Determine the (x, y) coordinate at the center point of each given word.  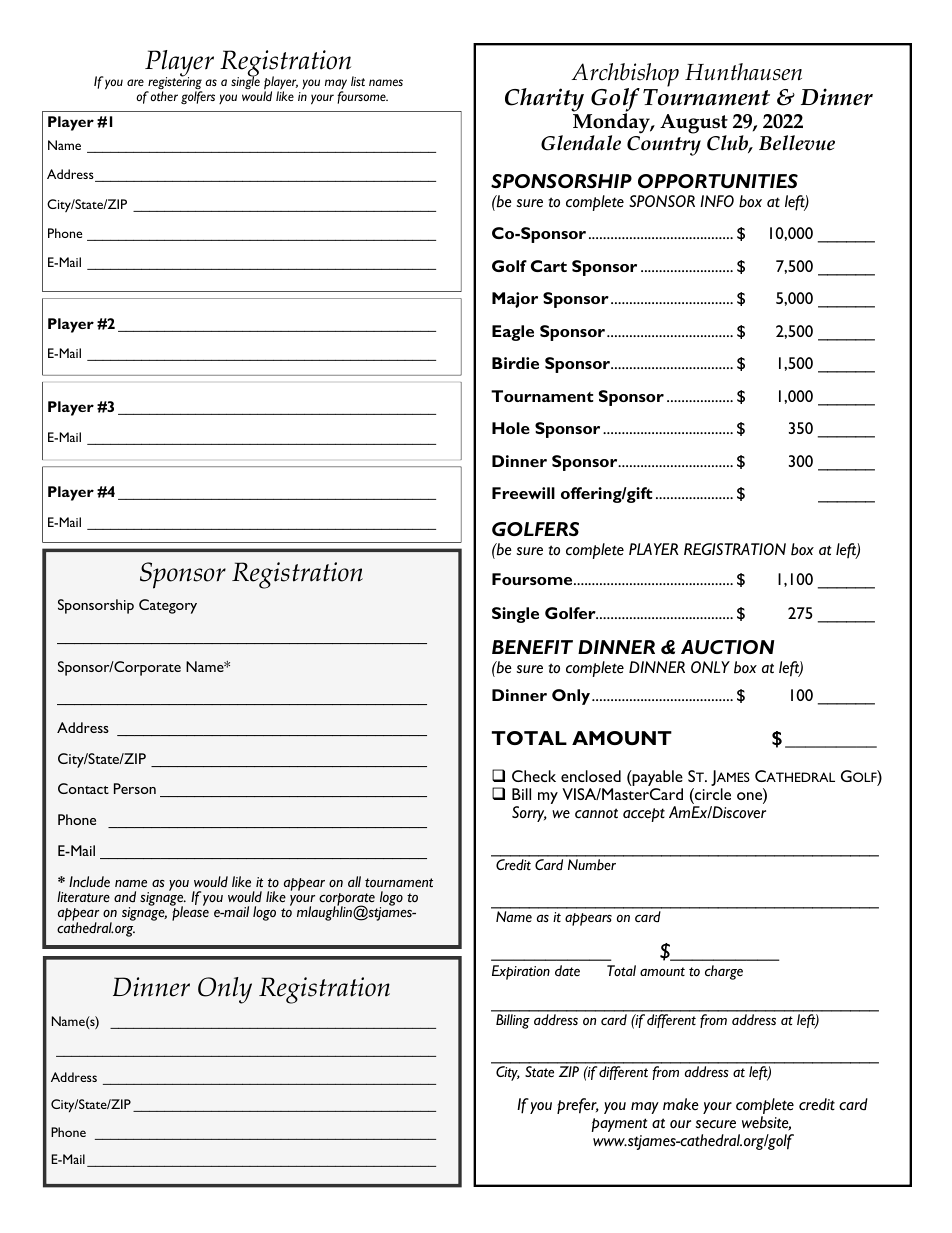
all (354, 881)
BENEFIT (532, 647)
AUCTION (727, 647)
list (358, 81)
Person (135, 788)
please (190, 913)
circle (712, 794)
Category (168, 606)
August (694, 125)
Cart (549, 266)
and (125, 896)
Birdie (515, 363)
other (164, 96)
